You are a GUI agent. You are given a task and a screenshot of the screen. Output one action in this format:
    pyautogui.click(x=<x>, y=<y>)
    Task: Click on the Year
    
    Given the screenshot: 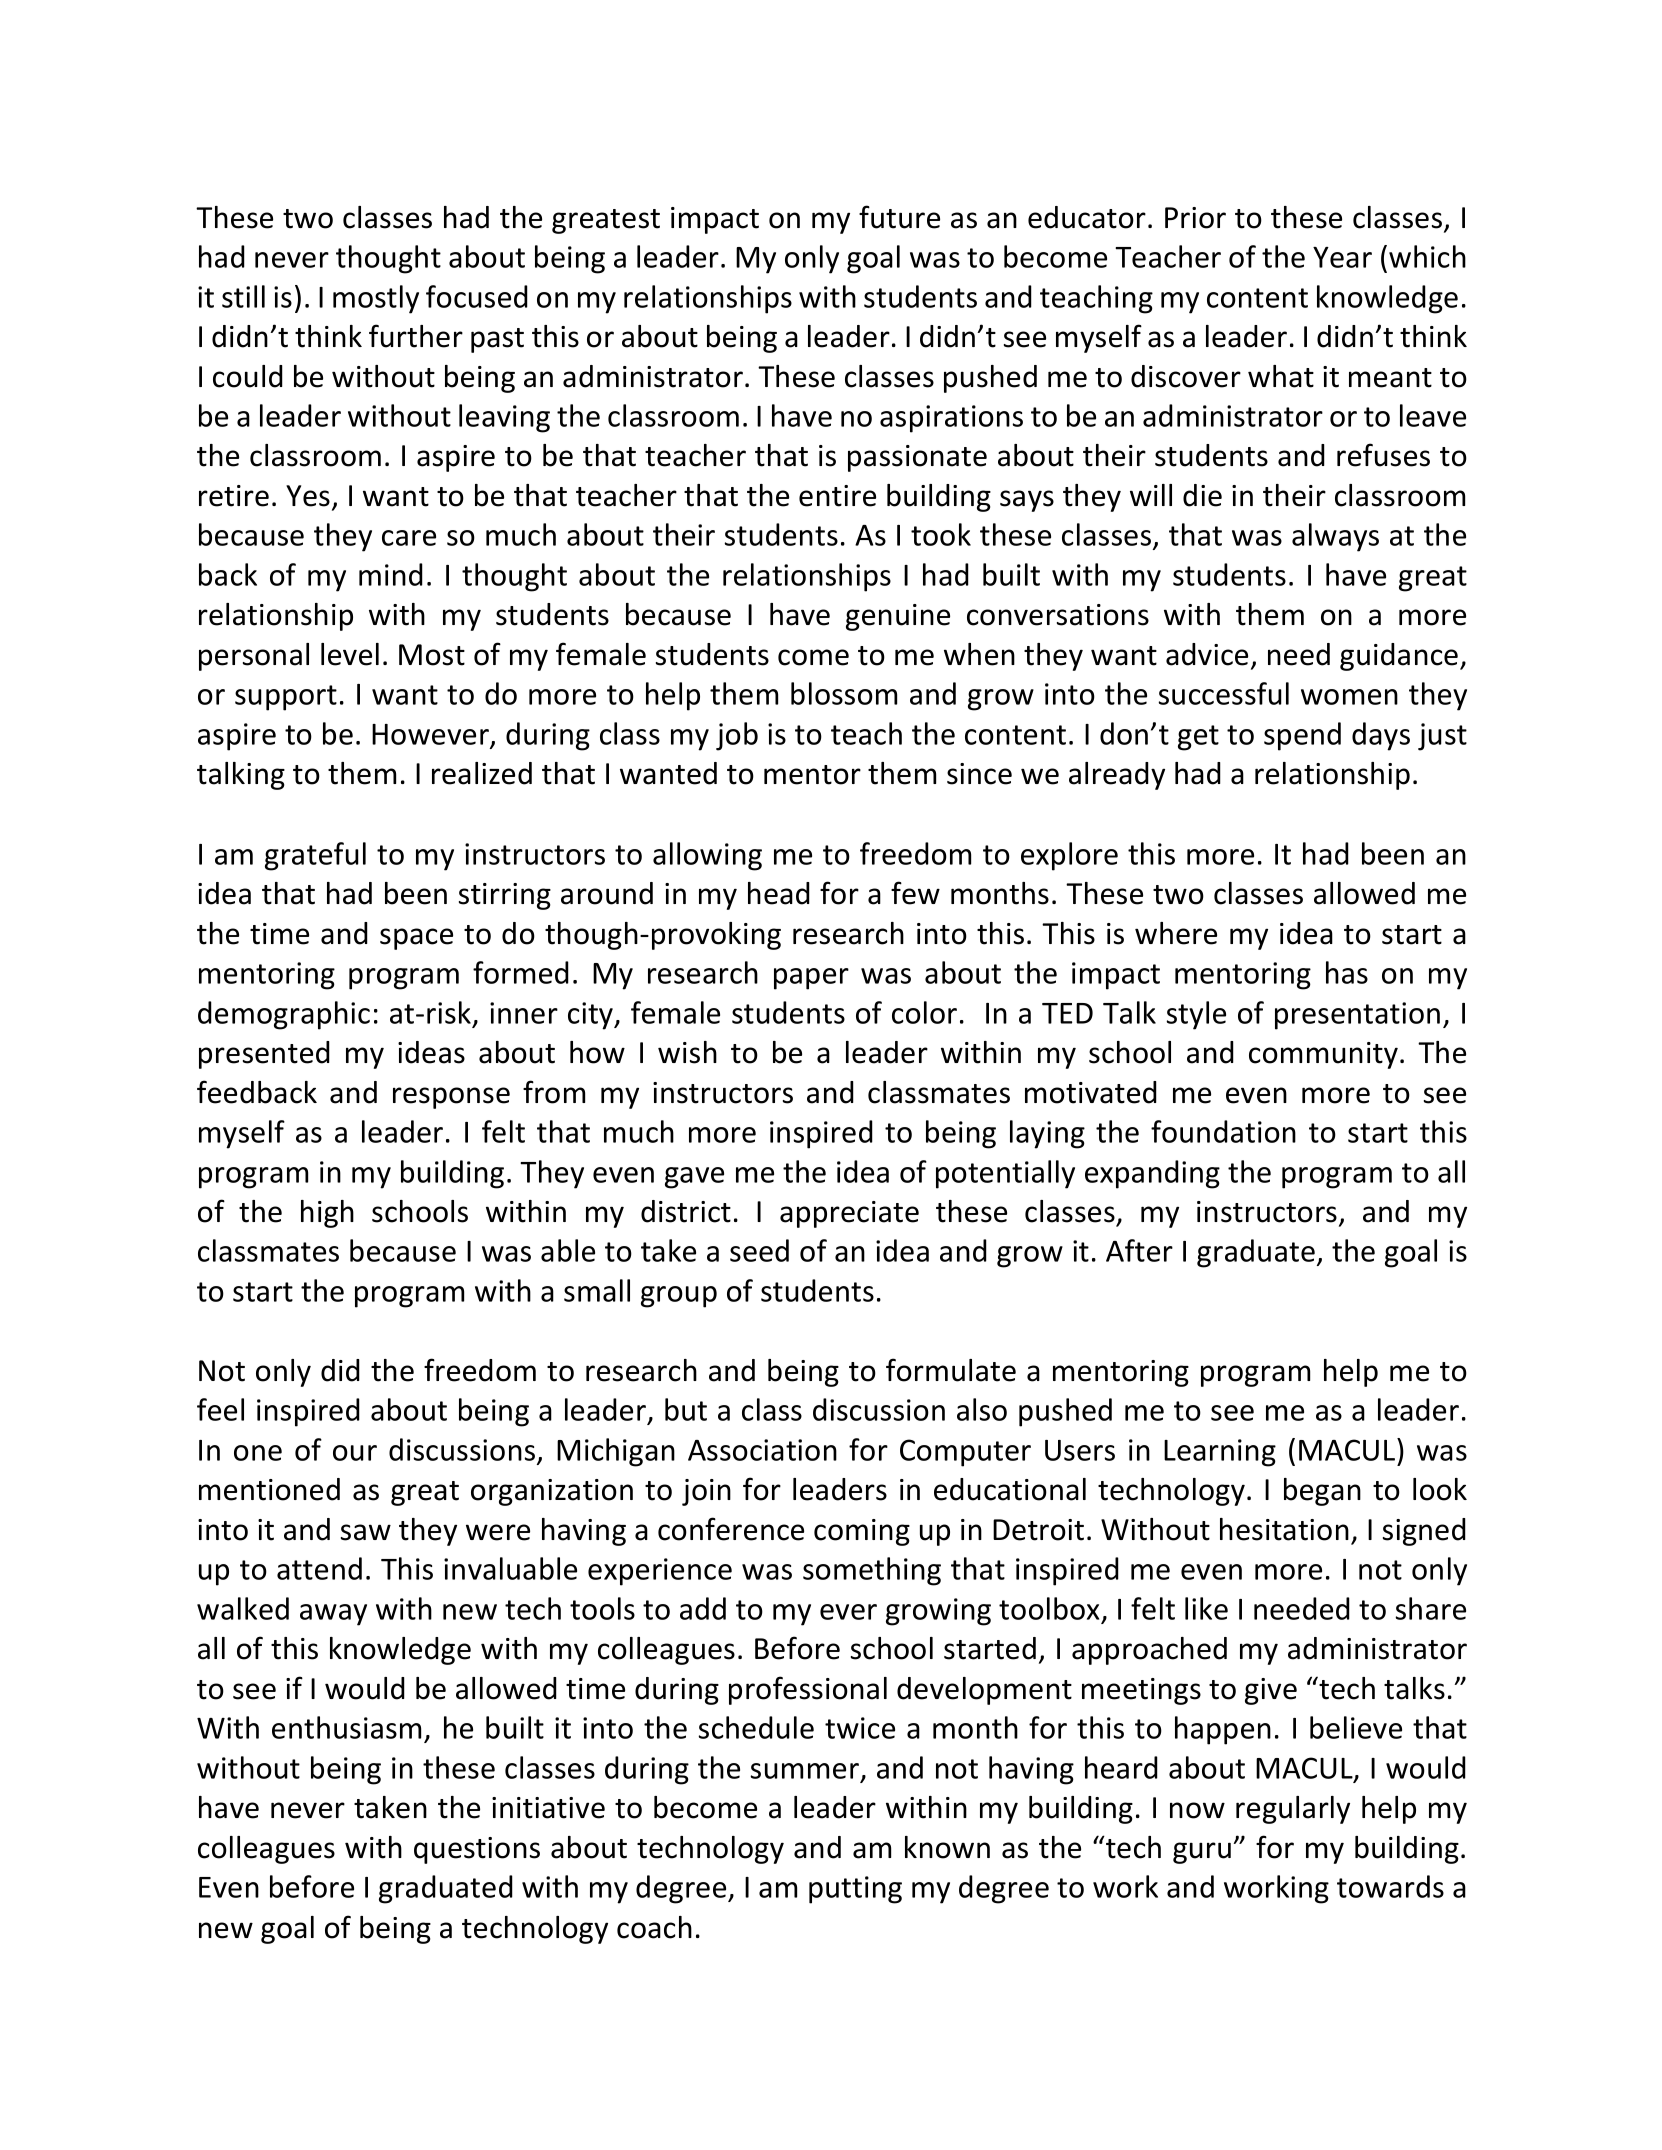 What is the action you would take?
    pyautogui.click(x=1342, y=257)
